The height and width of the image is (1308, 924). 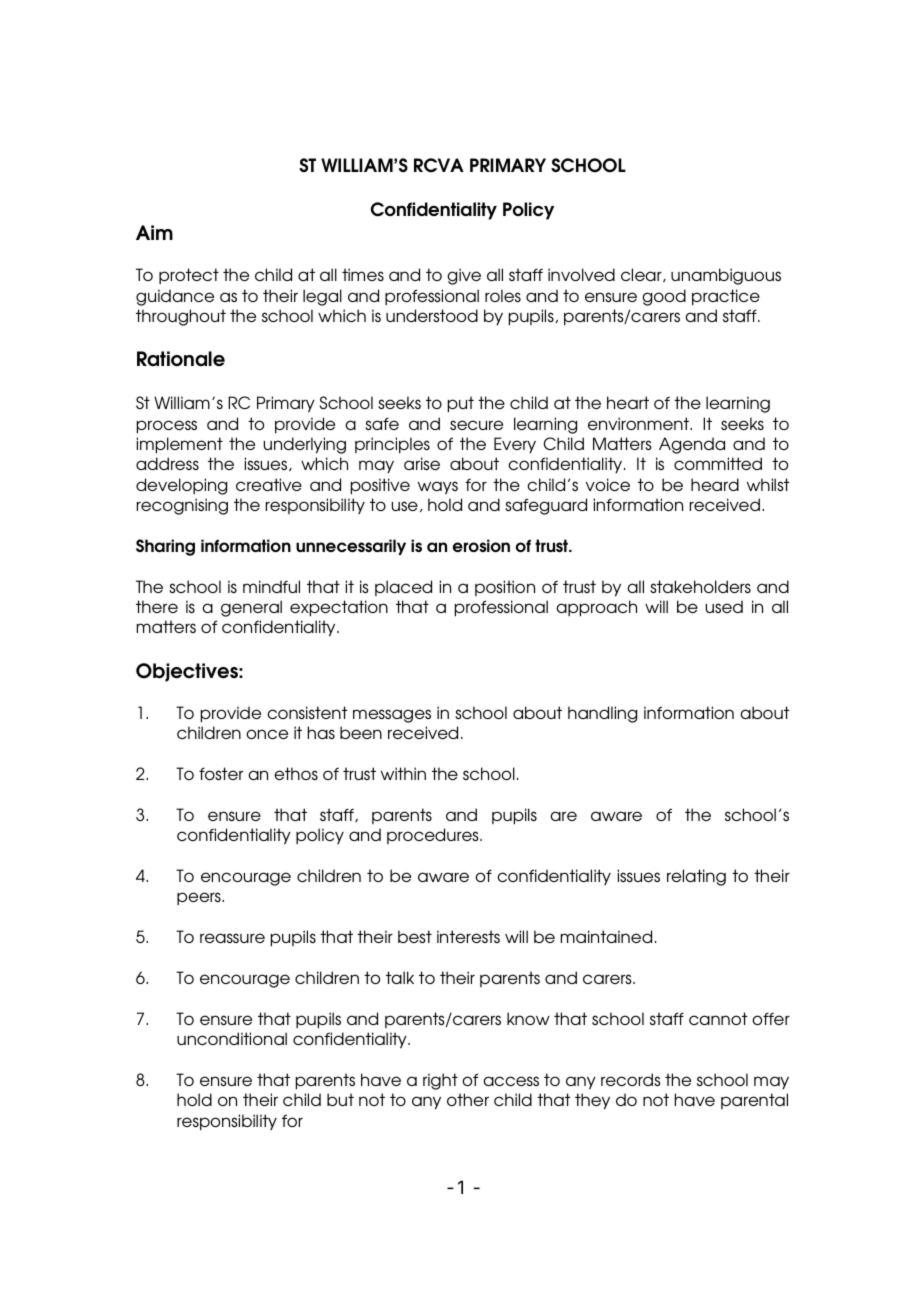 What do you see at coordinates (715, 484) in the image?
I see `heard` at bounding box center [715, 484].
